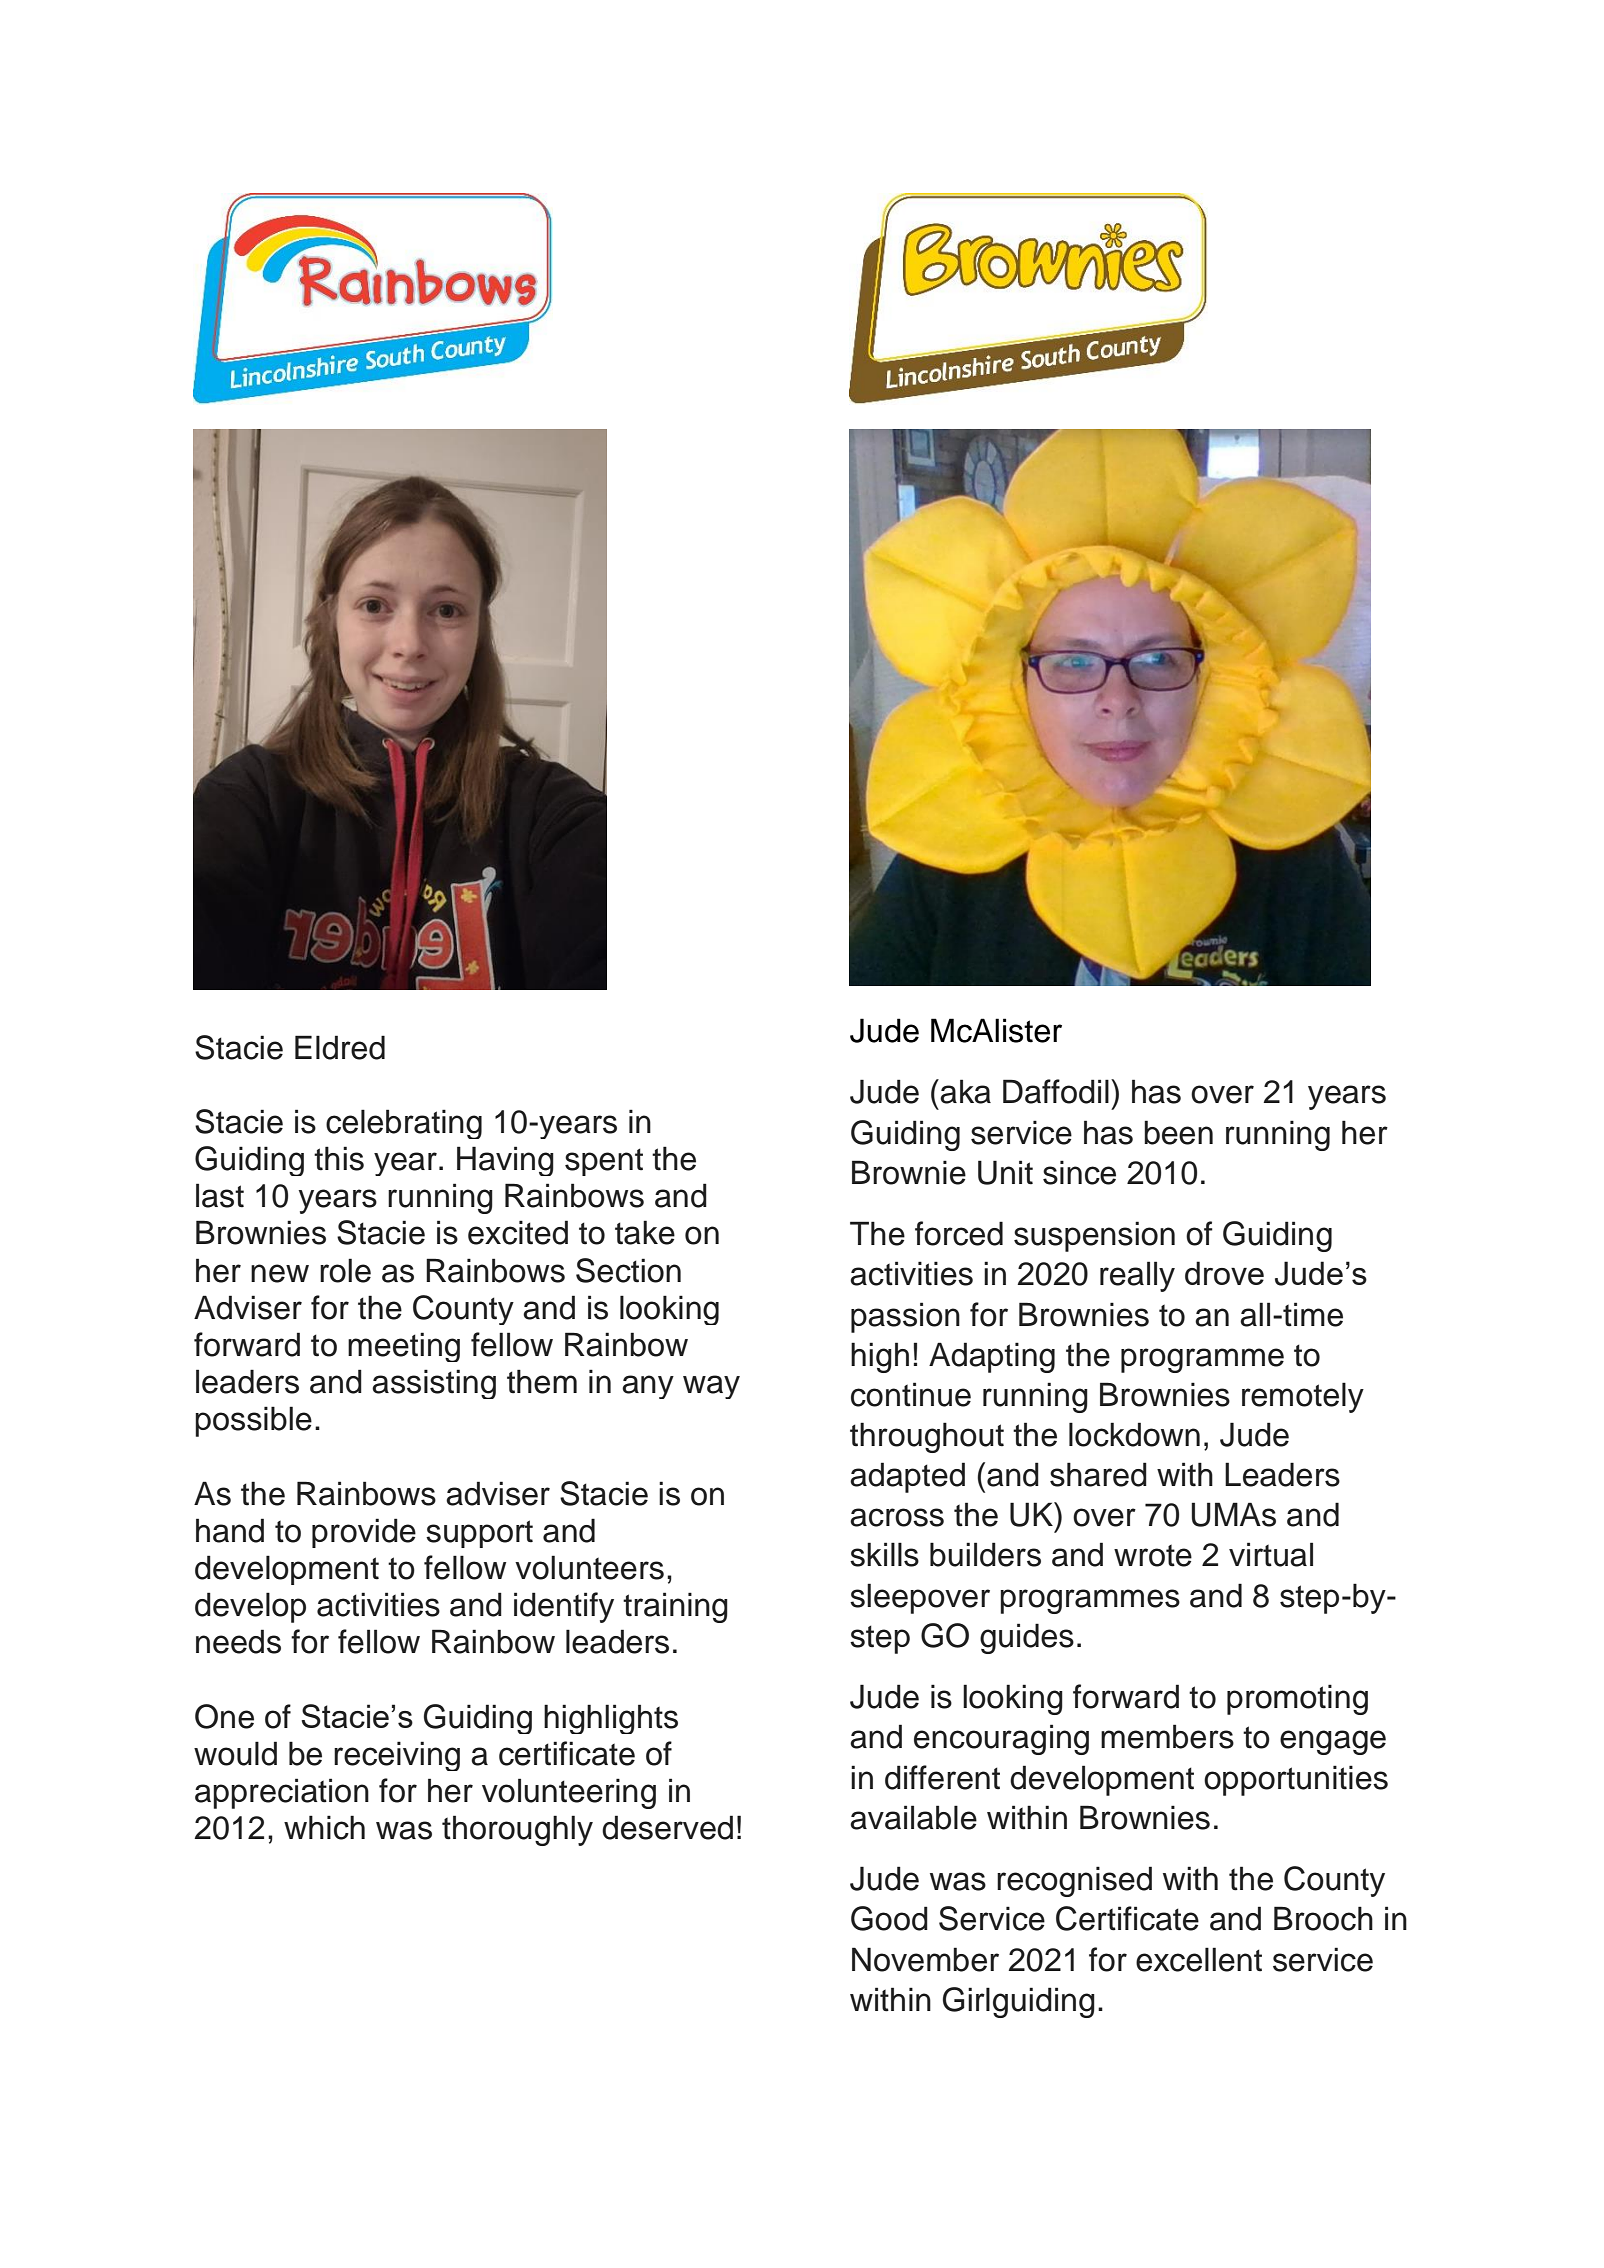 The width and height of the page is (1604, 2268). I want to click on promoting, so click(1297, 1699).
